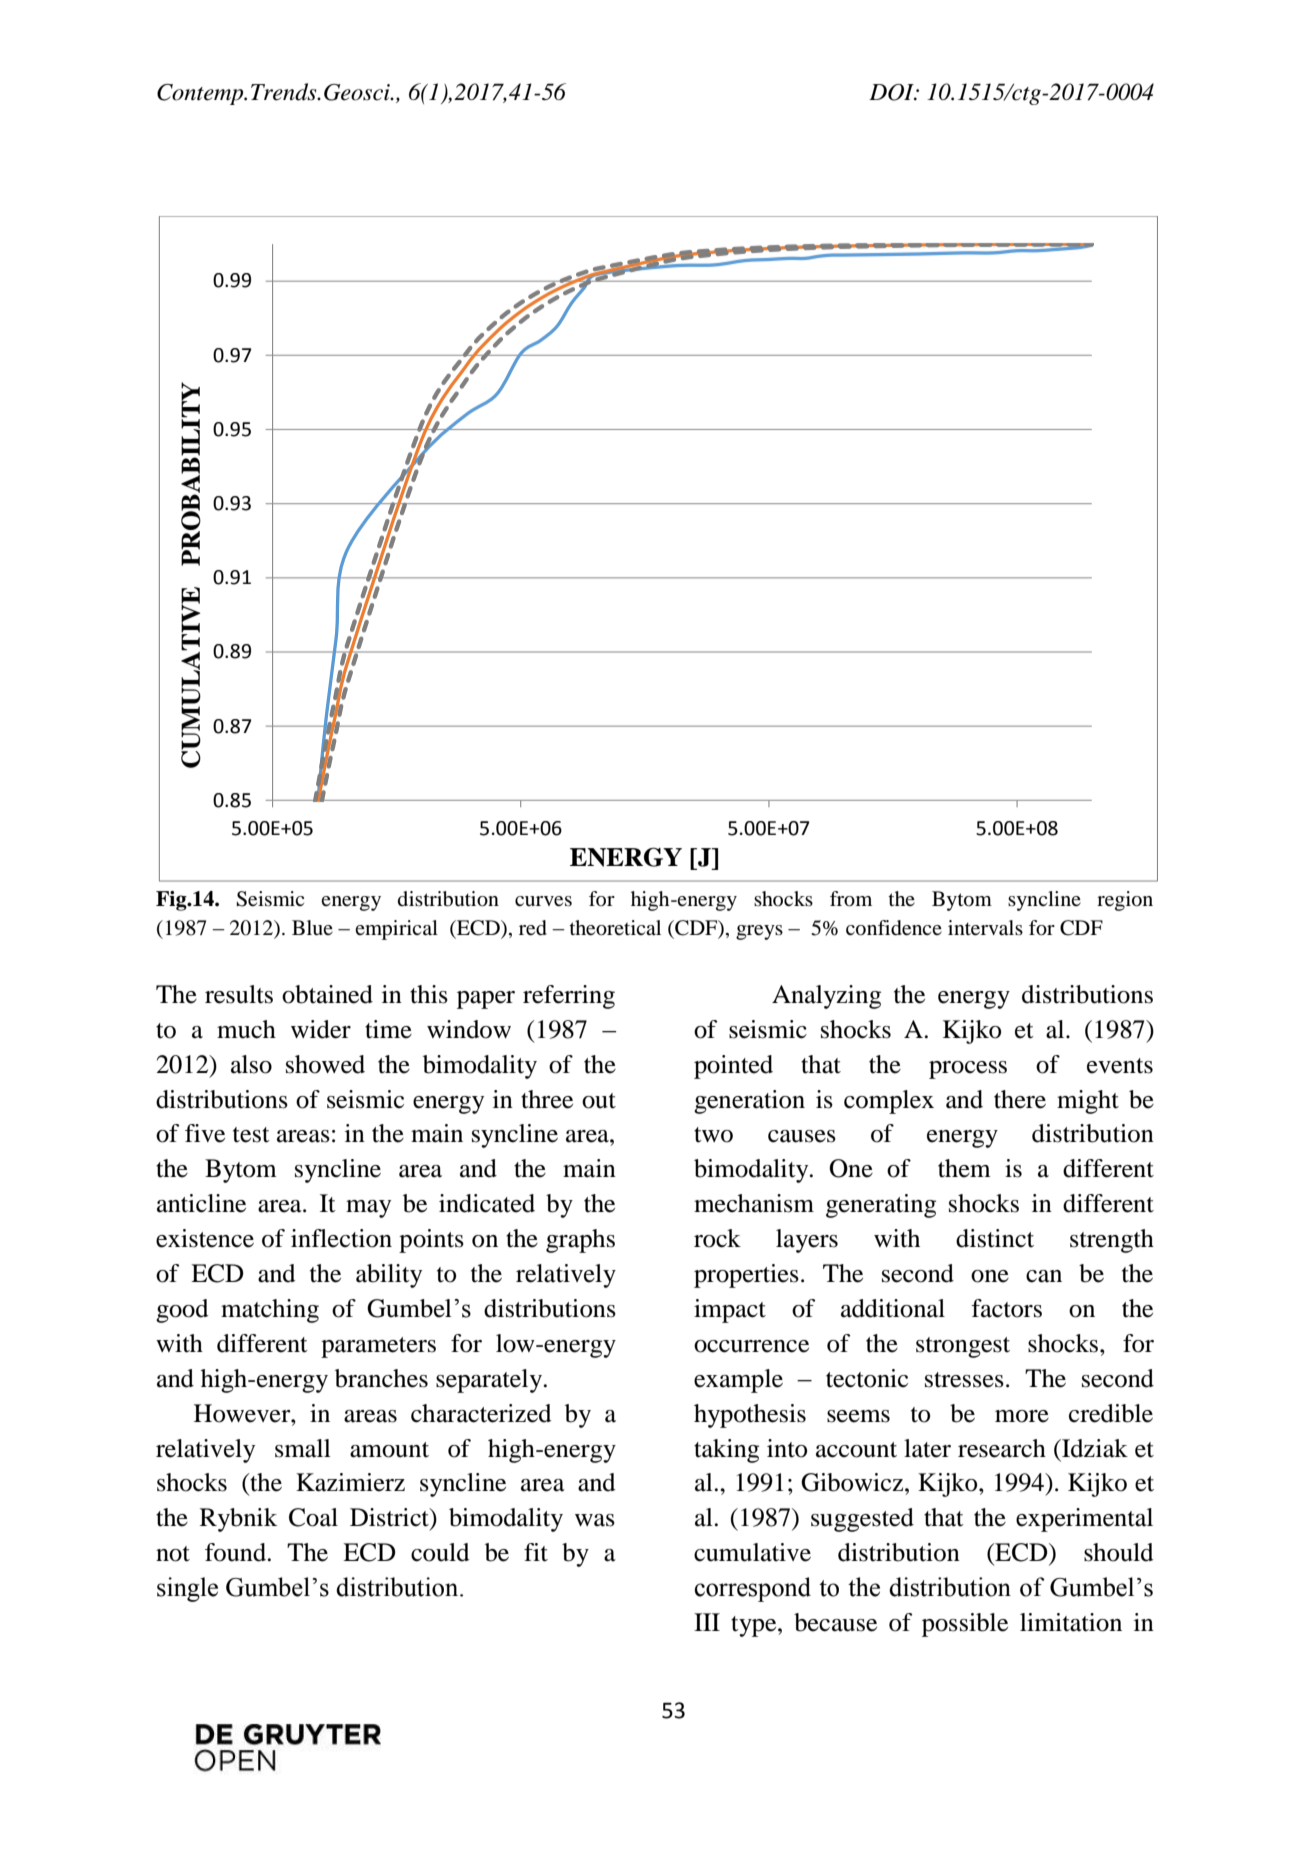 The height and width of the screenshot is (1852, 1310). Describe the element at coordinates (237, 1552) in the screenshot. I see `found` at that location.
